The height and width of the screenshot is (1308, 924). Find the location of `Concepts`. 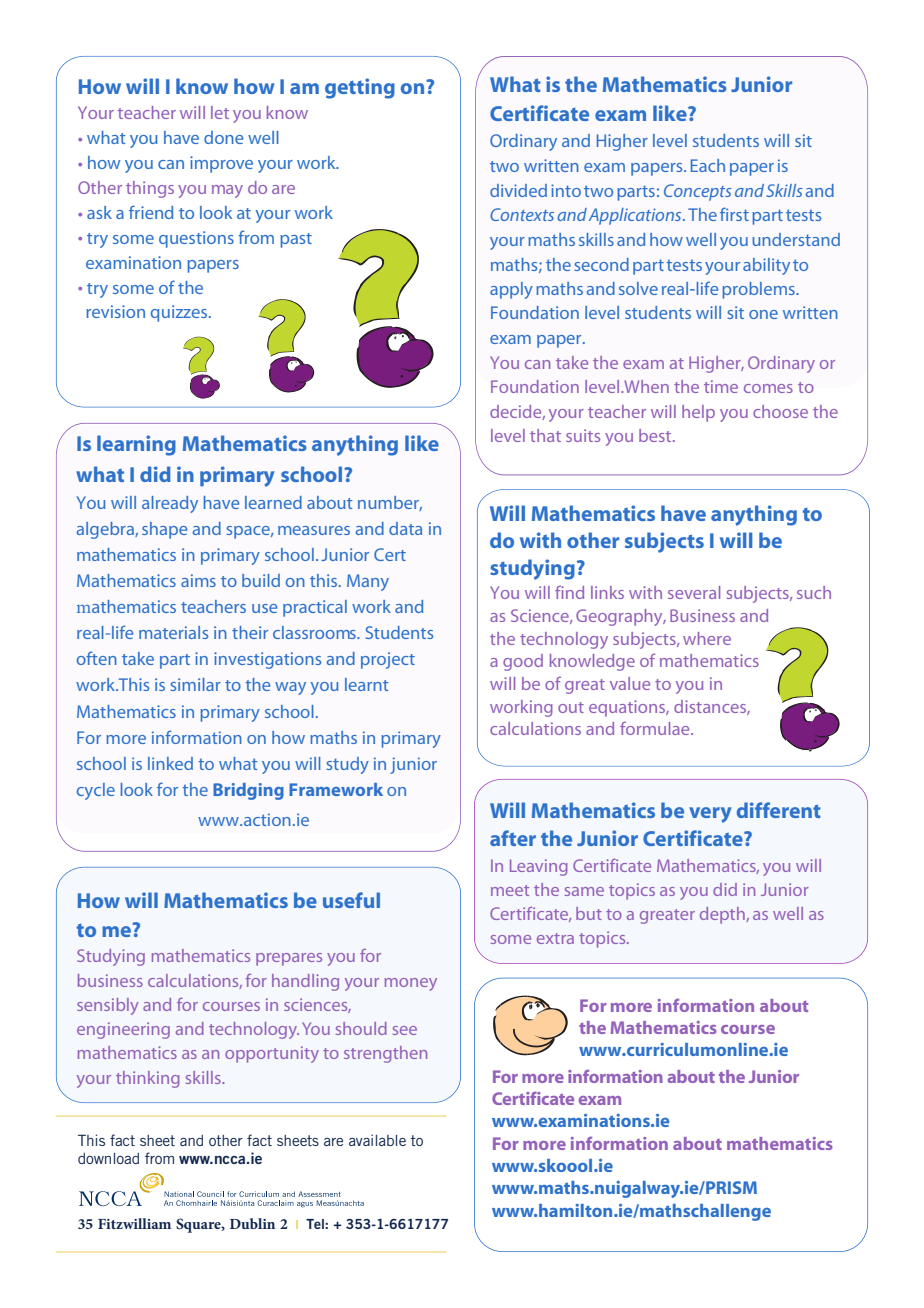

Concepts is located at coordinates (698, 192).
